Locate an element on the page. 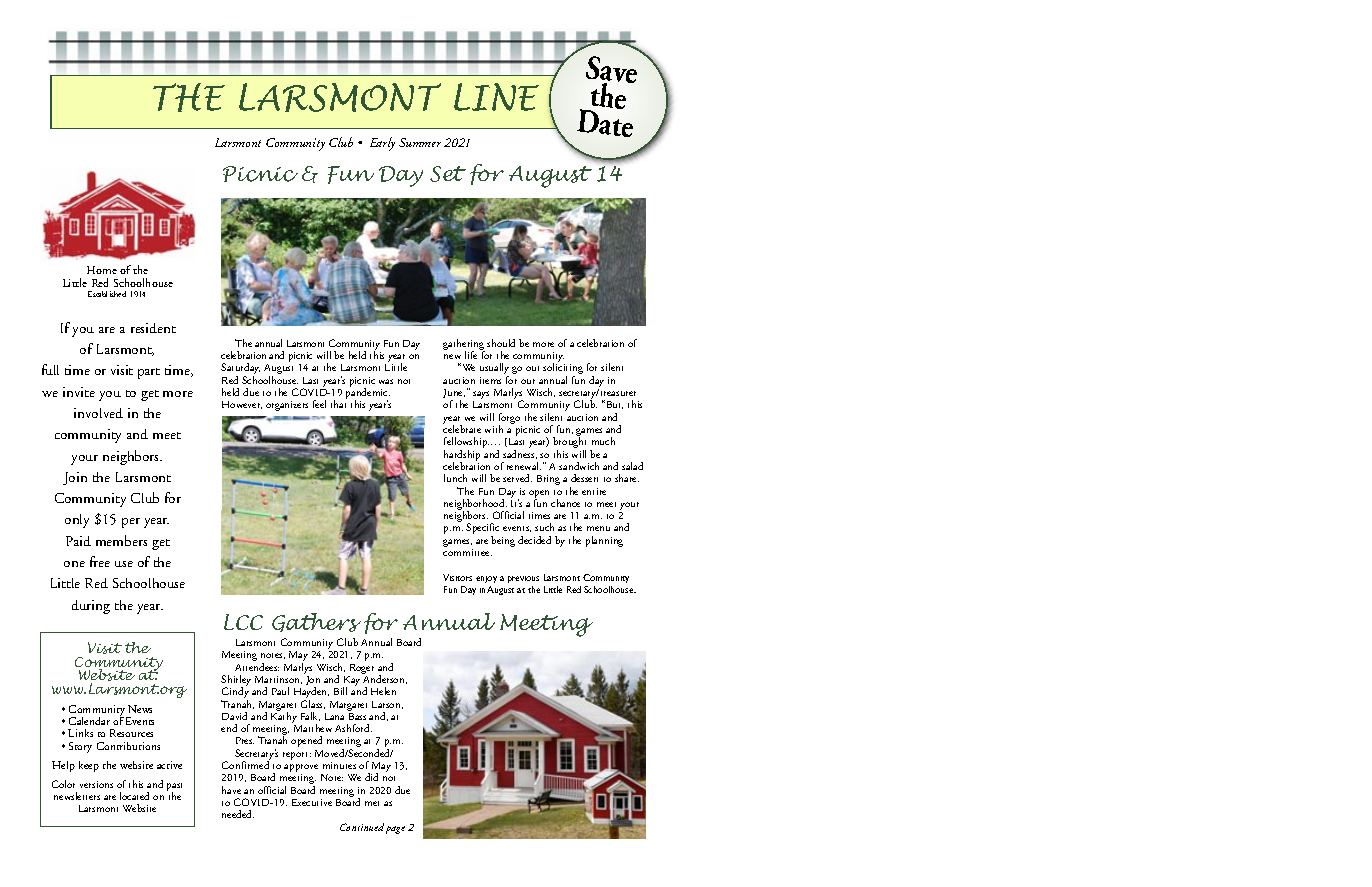 The image size is (1372, 887). Home is located at coordinates (102, 270).
